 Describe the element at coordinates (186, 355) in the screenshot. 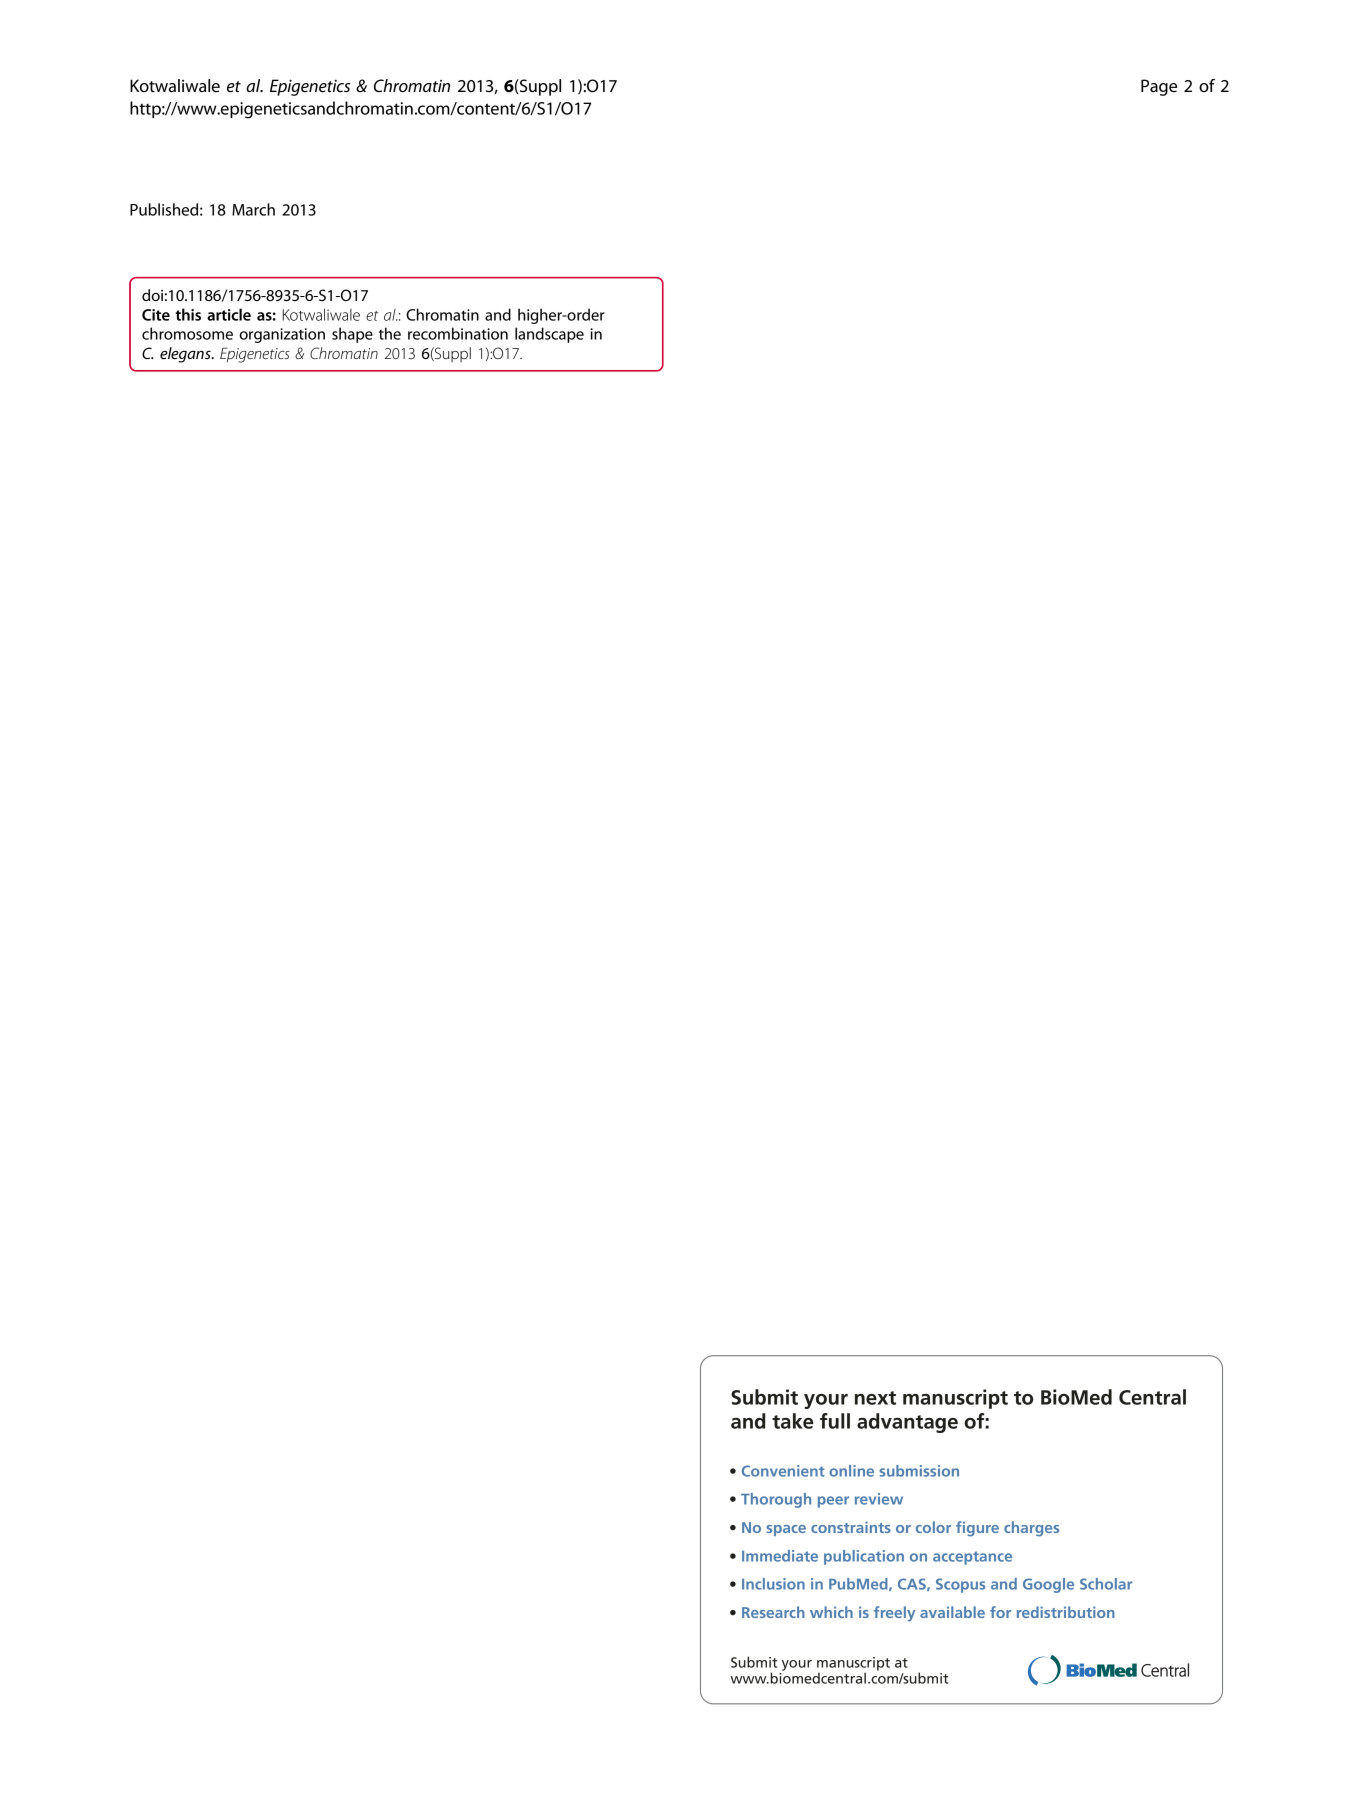

I see `elegans` at that location.
